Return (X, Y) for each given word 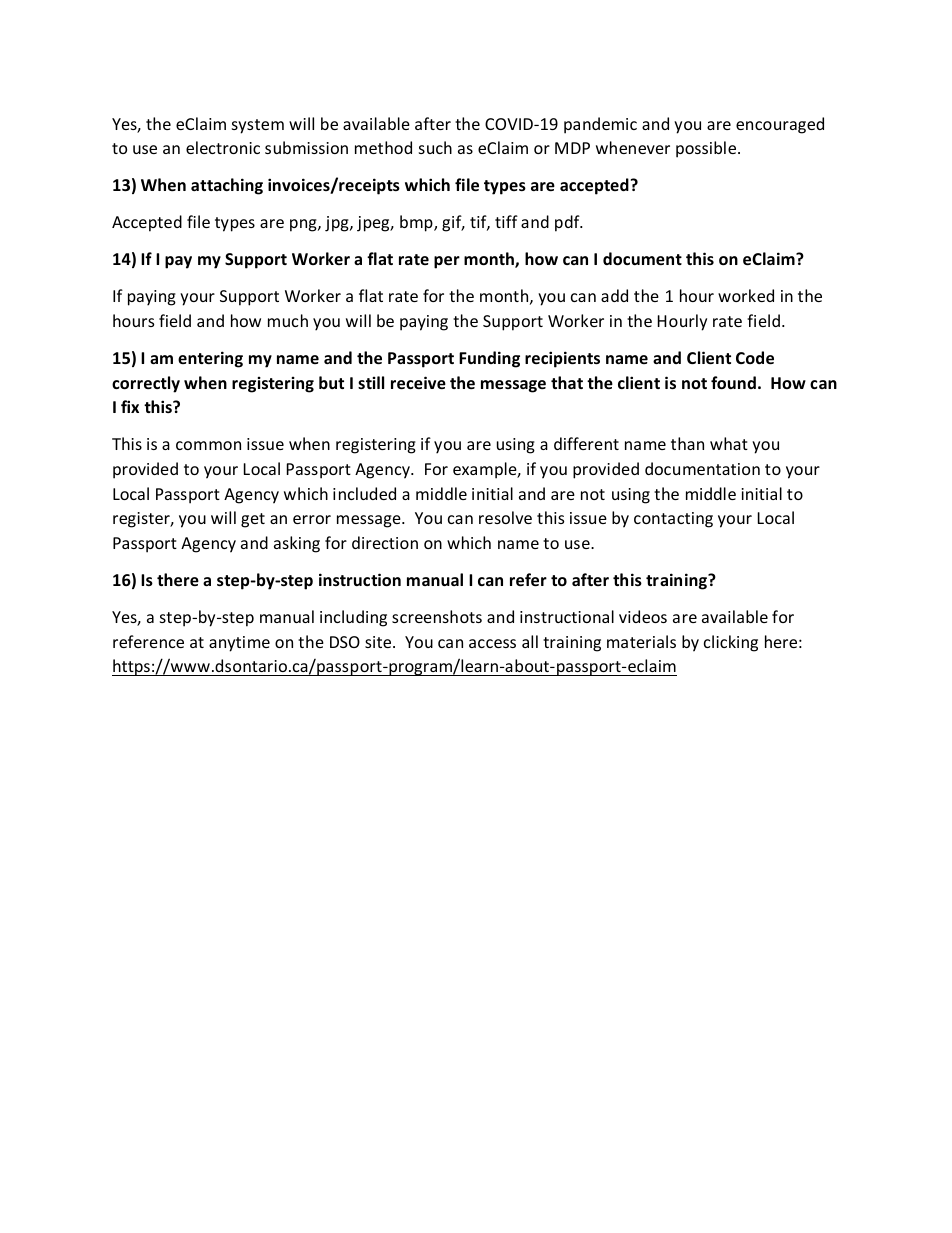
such (435, 147)
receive (418, 382)
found (733, 382)
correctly (146, 384)
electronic (223, 147)
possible (707, 149)
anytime (239, 644)
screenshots (437, 616)
